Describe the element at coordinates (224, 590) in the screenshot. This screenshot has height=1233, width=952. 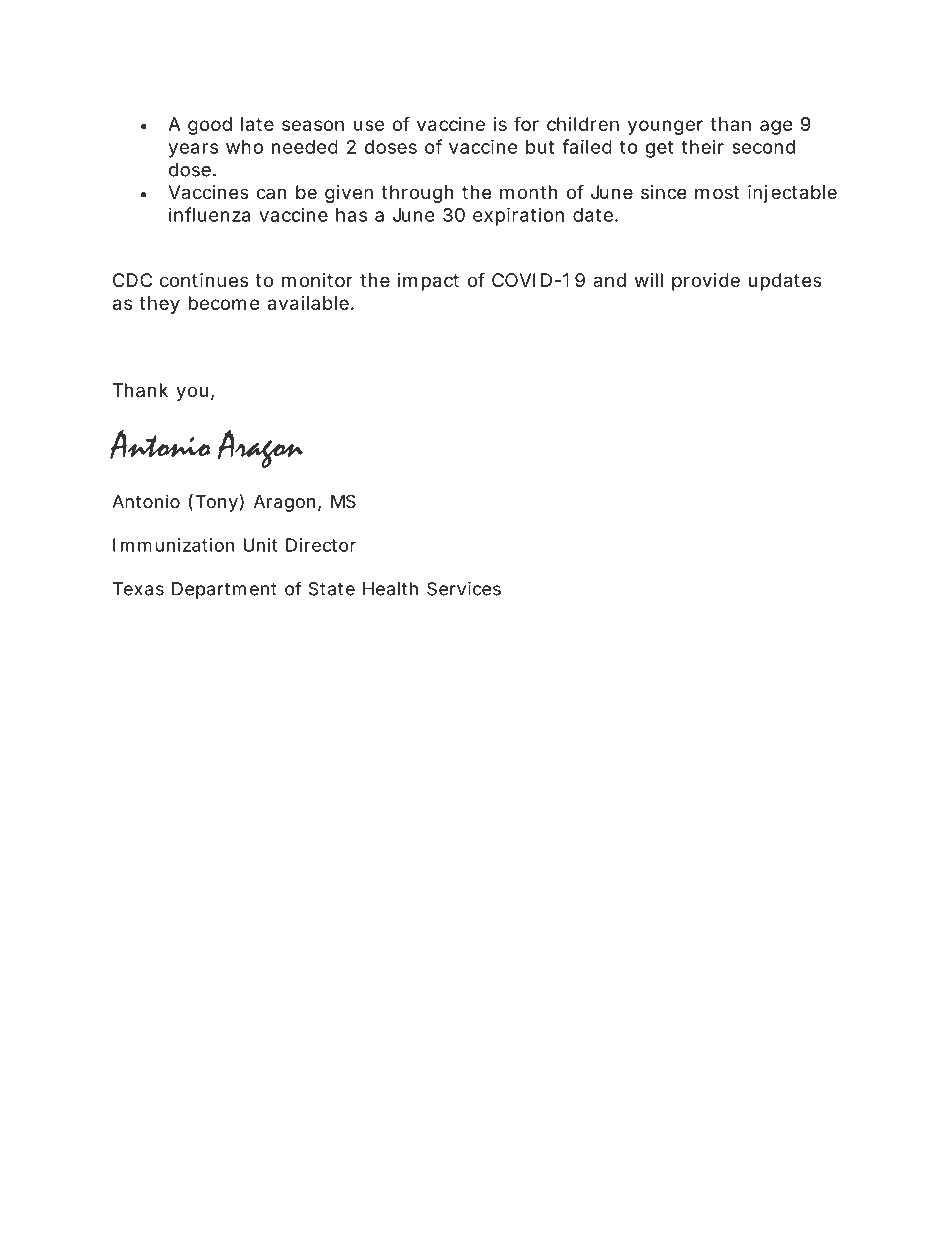
I see `Department` at that location.
